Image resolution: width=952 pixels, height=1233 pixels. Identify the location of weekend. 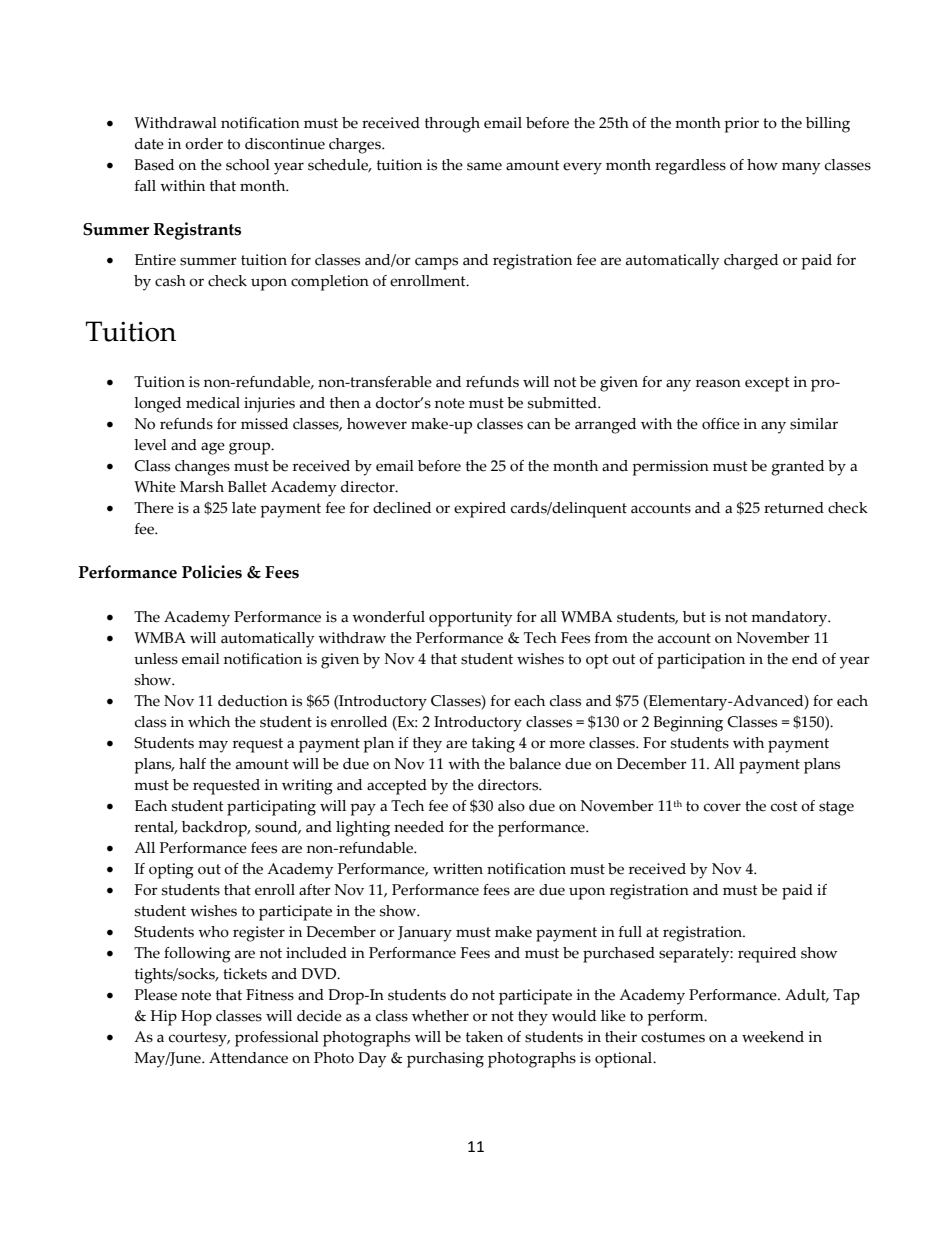
(773, 1037).
